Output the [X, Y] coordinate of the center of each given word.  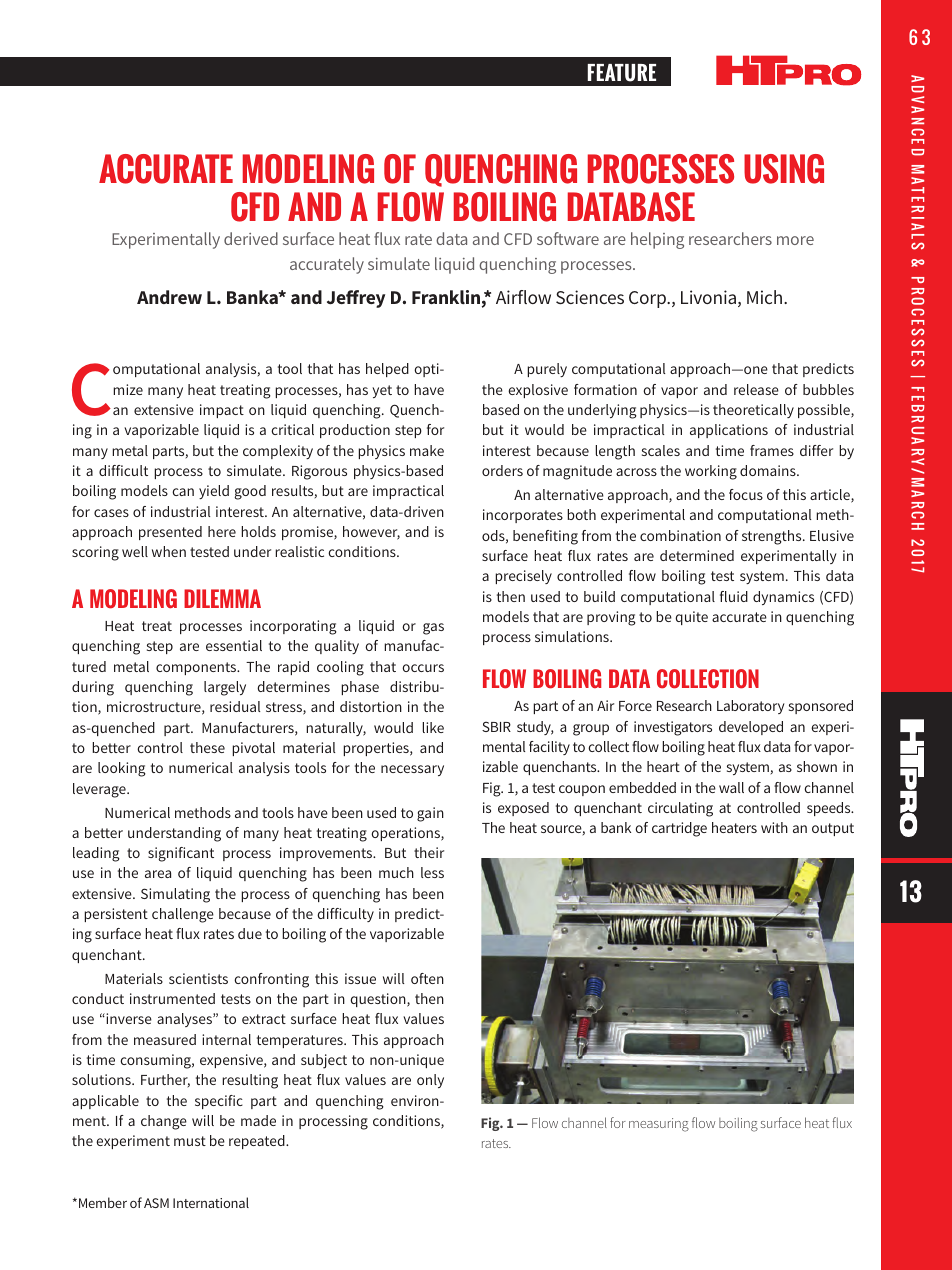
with [774, 827]
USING [784, 169]
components [197, 668]
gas [433, 629]
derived [251, 238]
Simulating [175, 895]
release [756, 389]
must [190, 1141]
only [430, 1081]
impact [222, 411]
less [432, 872]
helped [387, 370]
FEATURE [621, 73]
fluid [734, 596]
